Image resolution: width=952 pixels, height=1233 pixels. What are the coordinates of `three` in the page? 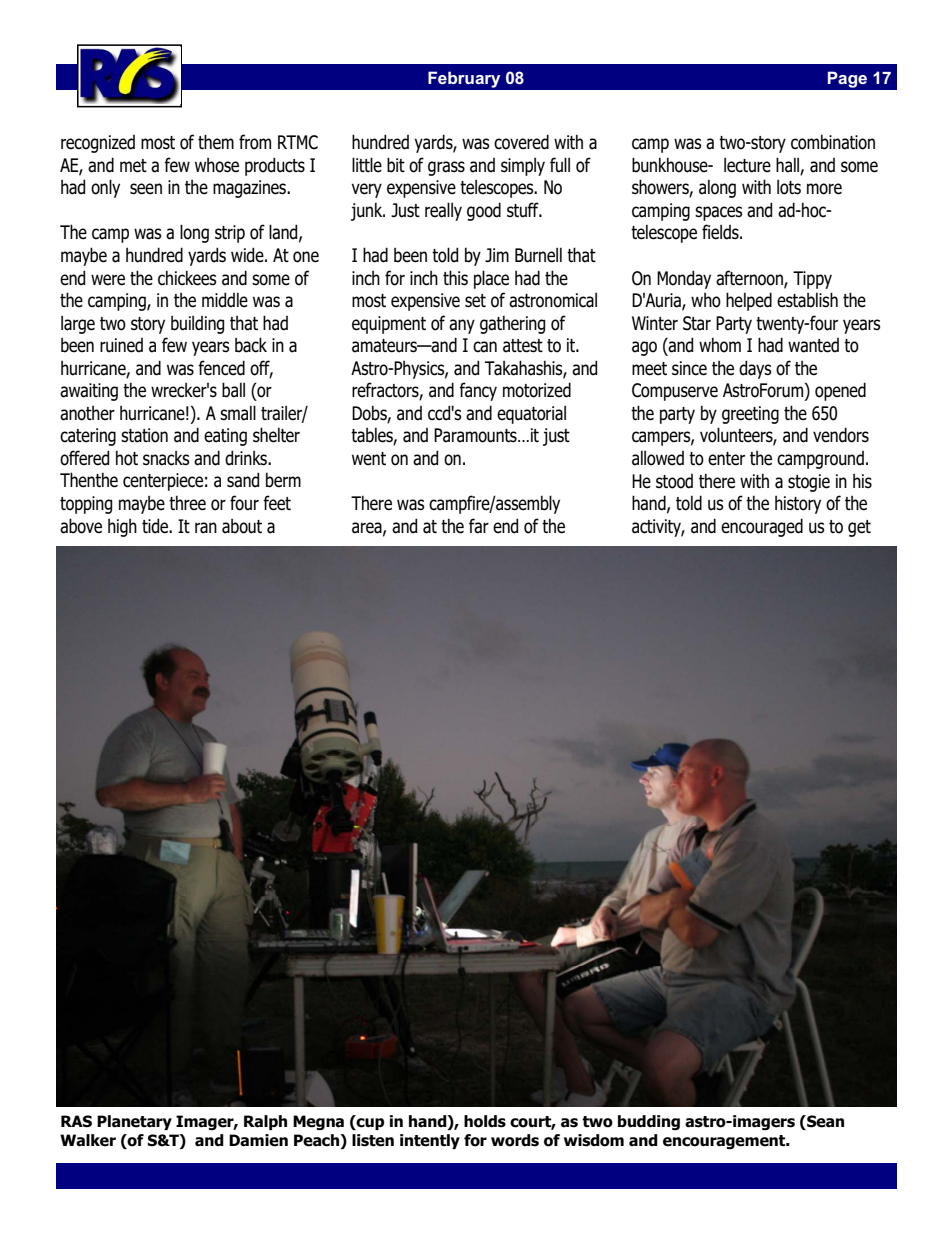 It's located at (187, 503).
